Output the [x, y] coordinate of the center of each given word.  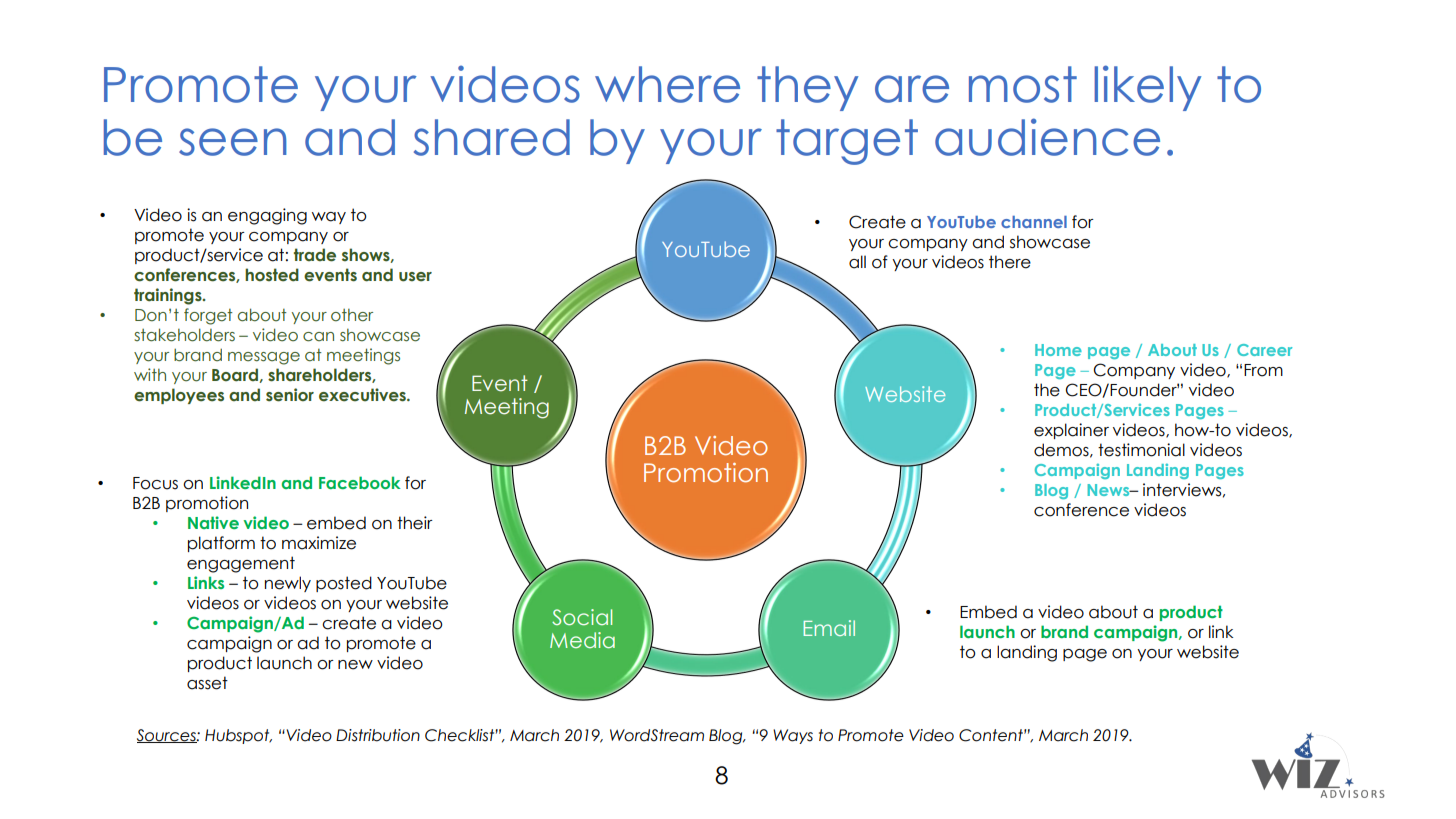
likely [1147, 88]
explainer [1071, 431]
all [857, 262]
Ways [793, 736]
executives [363, 395]
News [1109, 490]
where [667, 84]
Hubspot [238, 736]
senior [290, 395]
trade [315, 255]
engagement [241, 564]
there [1010, 262]
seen [233, 142]
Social [582, 617]
